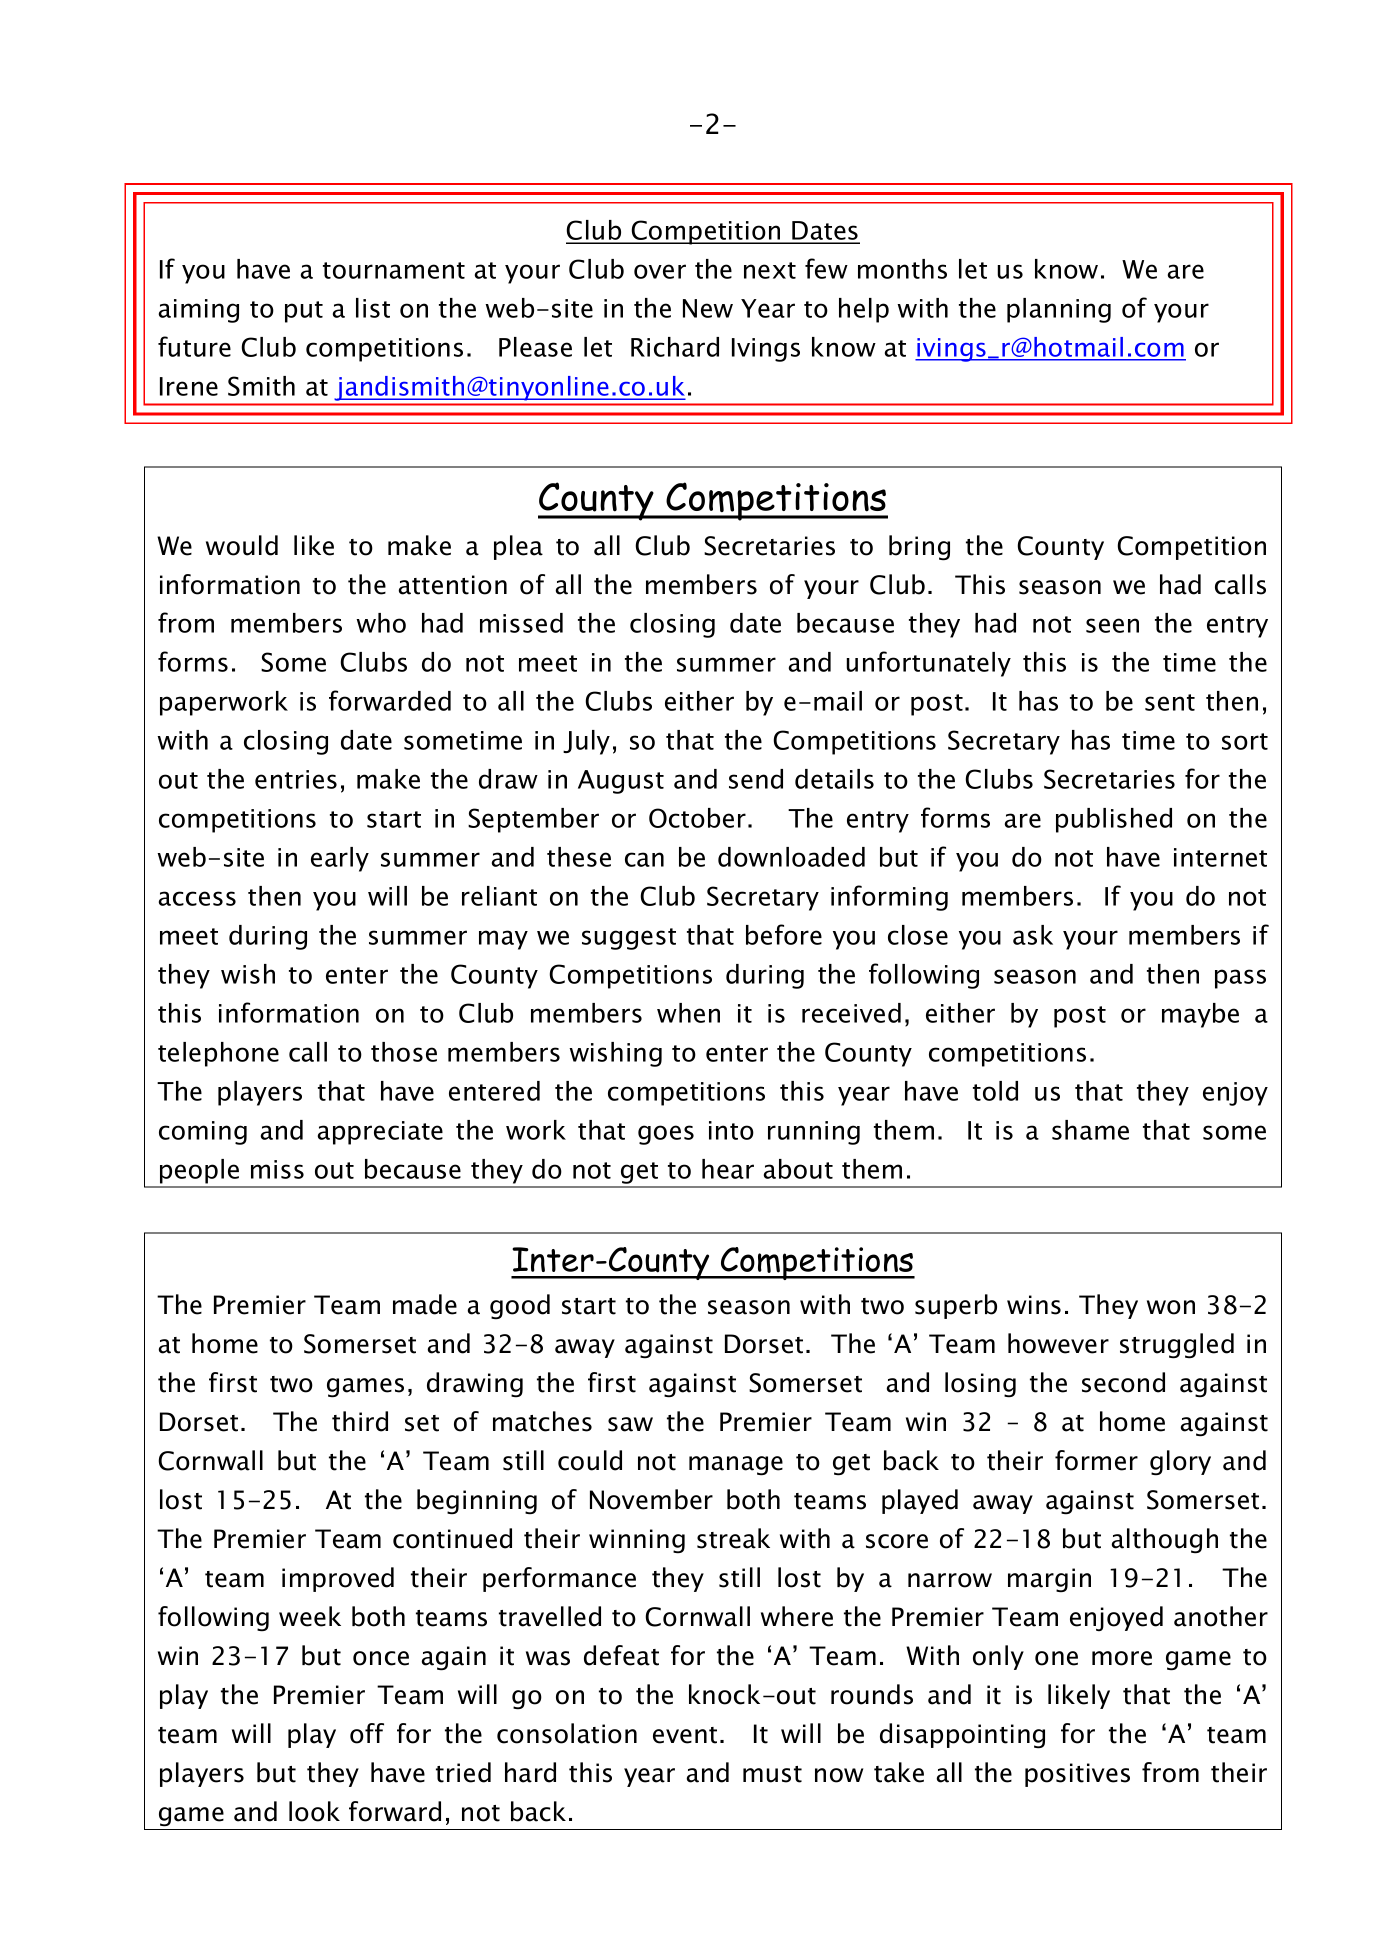 This screenshot has height=1941, width=1373. I want to click on New, so click(708, 308).
